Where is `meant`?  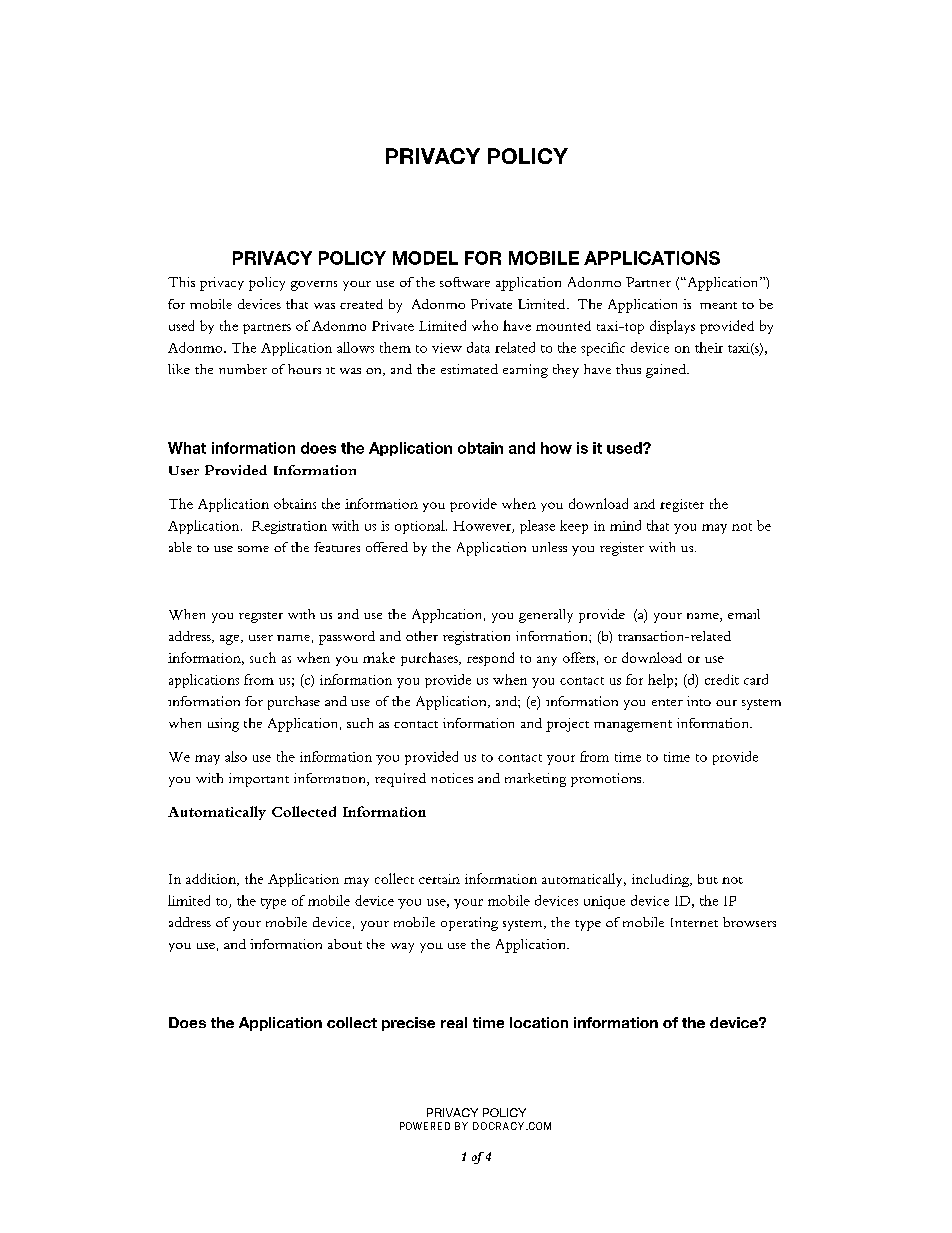 meant is located at coordinates (718, 305).
